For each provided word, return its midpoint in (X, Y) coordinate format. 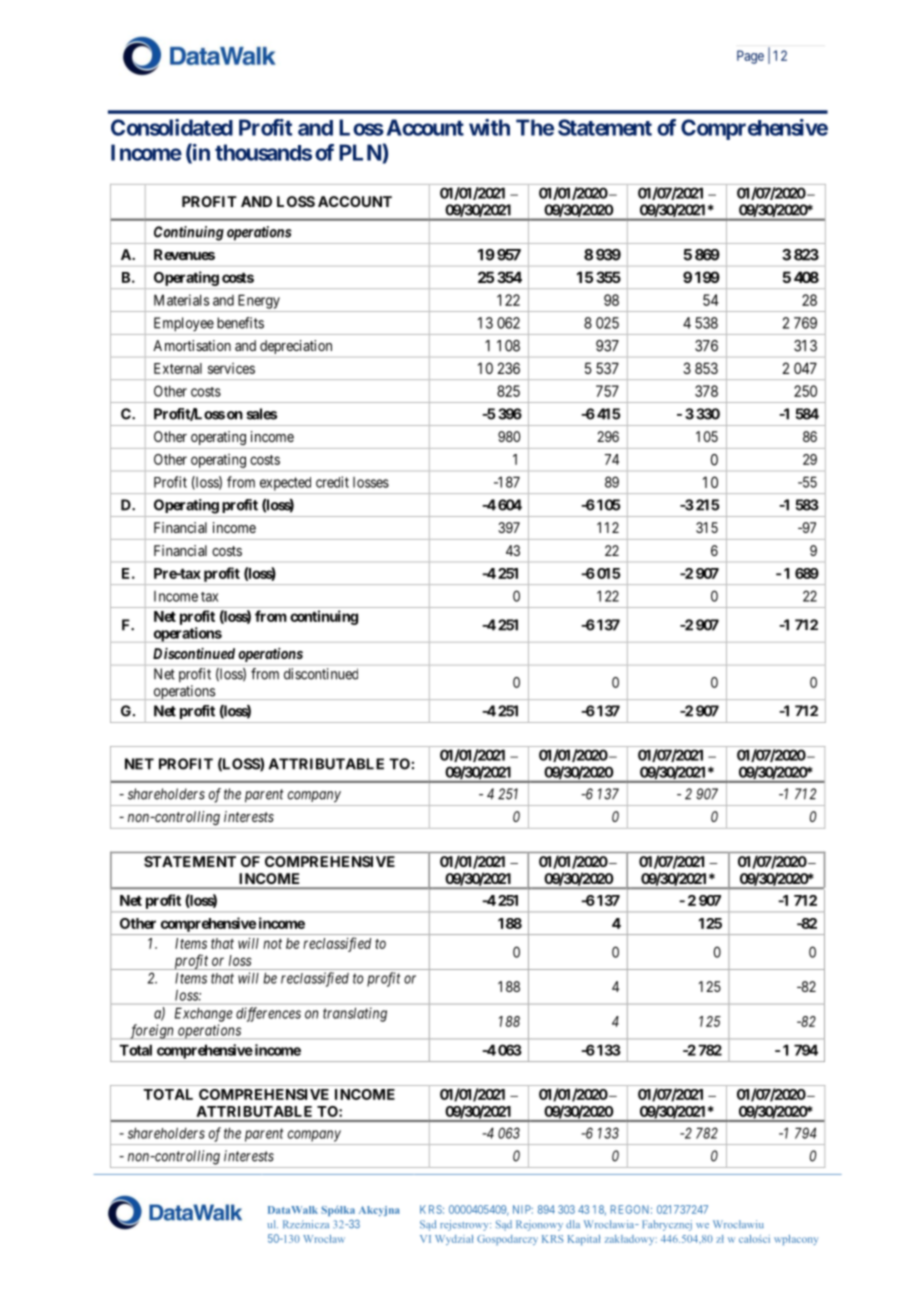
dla (573, 1224)
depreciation (296, 347)
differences (268, 1014)
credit (332, 482)
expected (285, 484)
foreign (151, 1031)
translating (355, 1014)
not (272, 943)
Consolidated (172, 127)
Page (750, 57)
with (489, 127)
